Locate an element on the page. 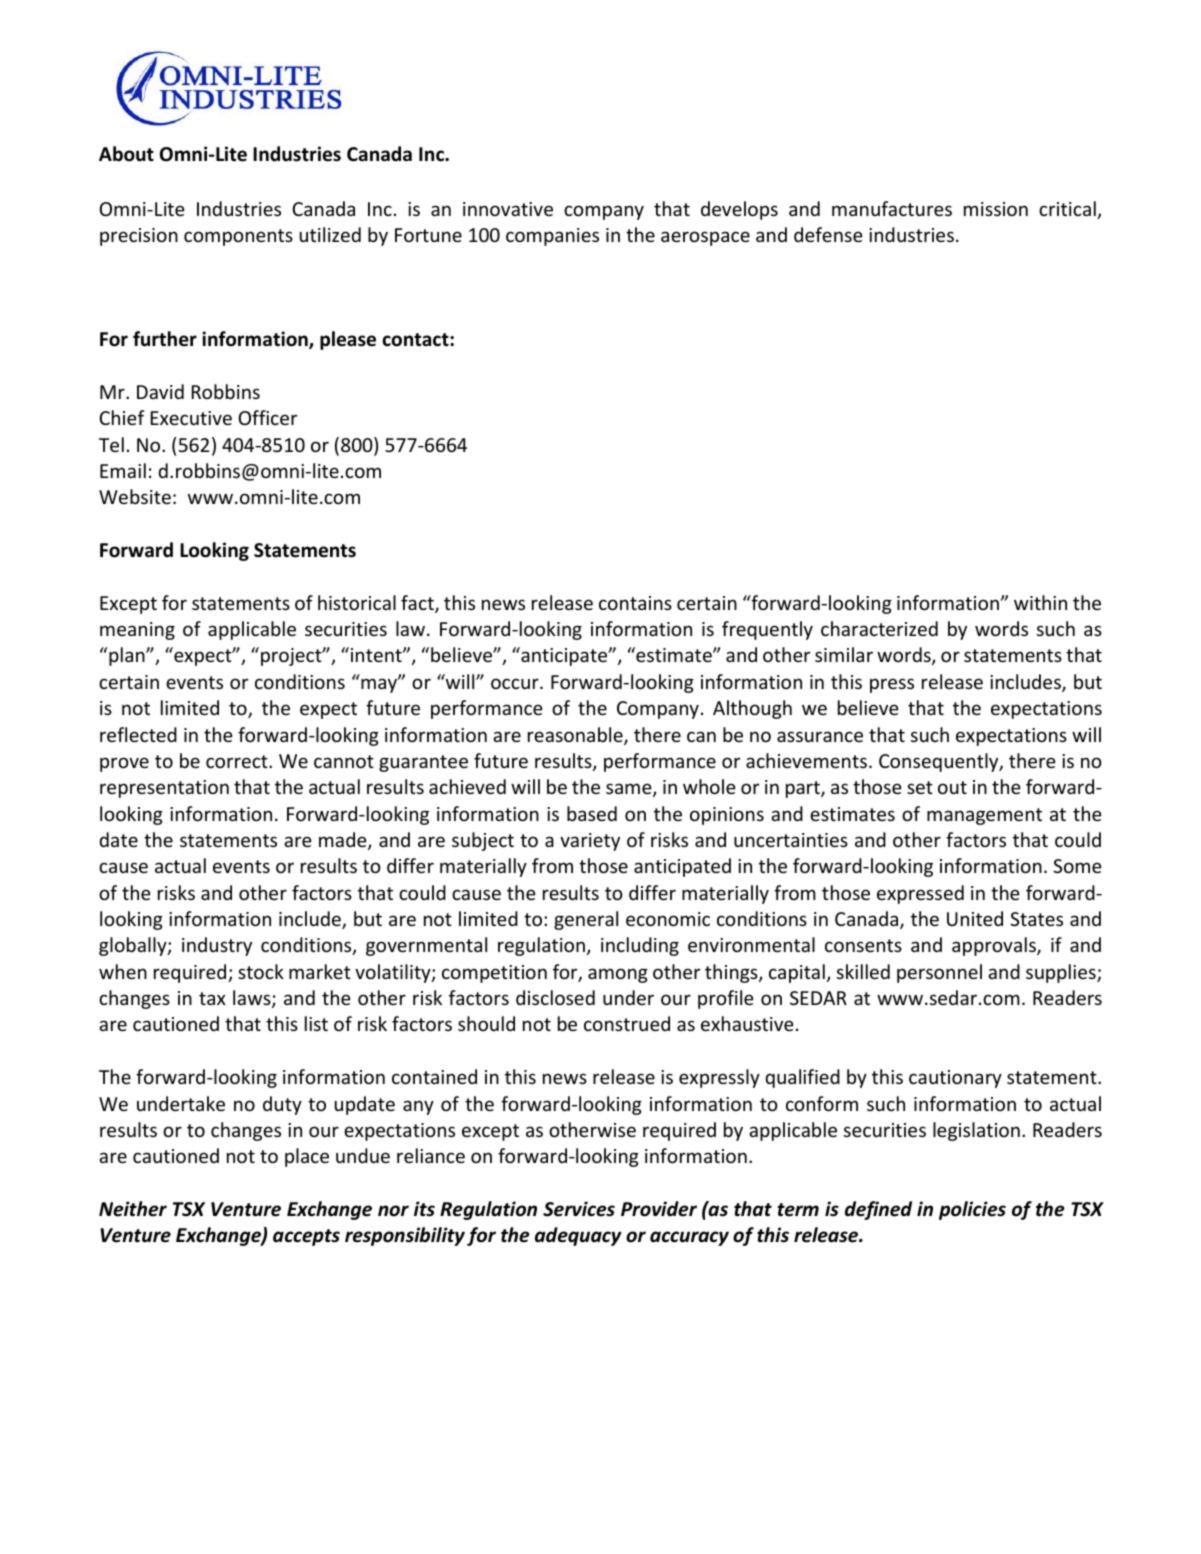  policies is located at coordinates (972, 1210).
